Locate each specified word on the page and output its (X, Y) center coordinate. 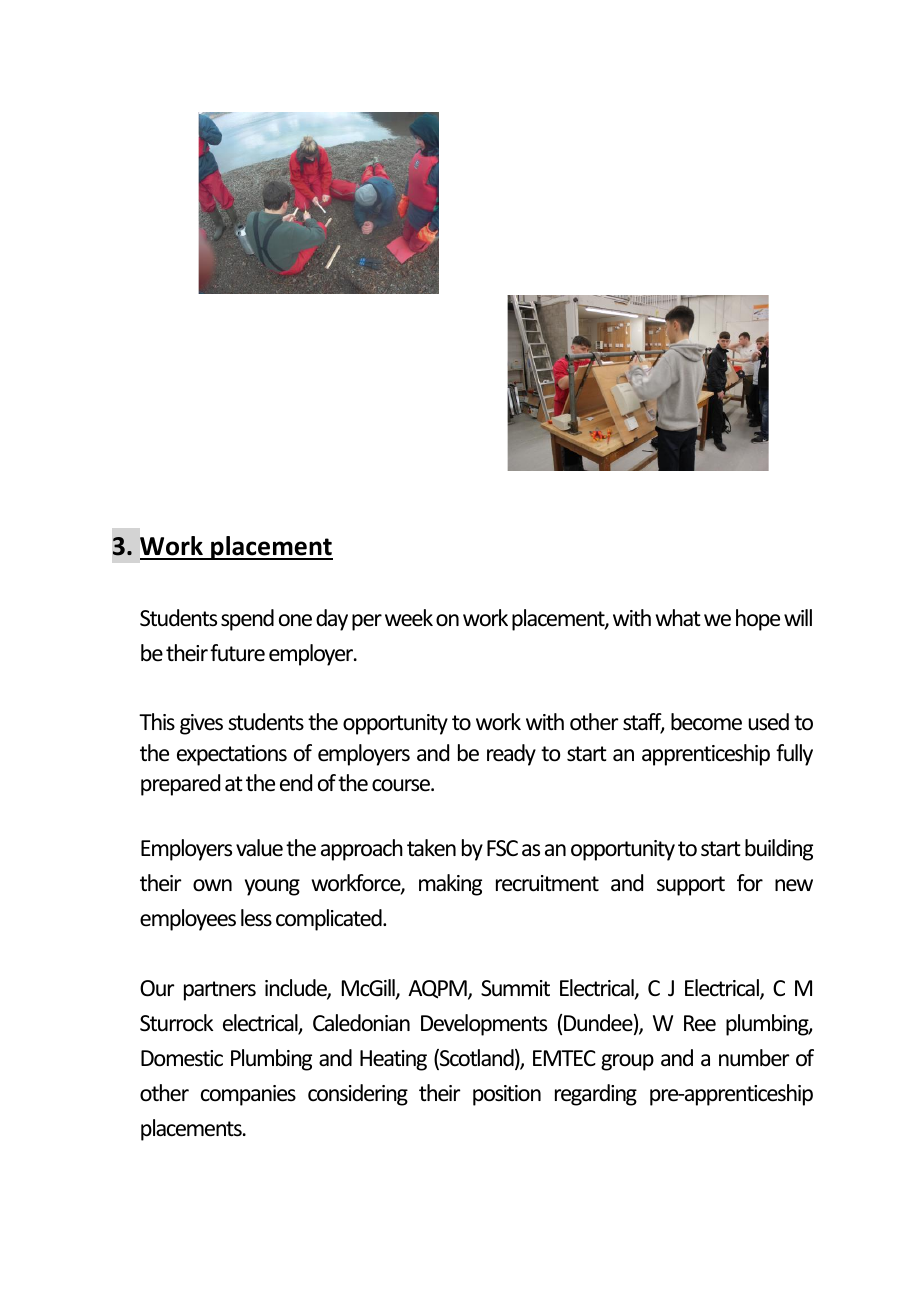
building (779, 850)
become (706, 722)
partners (220, 991)
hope (758, 620)
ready (511, 755)
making (450, 885)
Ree (700, 1023)
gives (201, 724)
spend (247, 620)
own (212, 885)
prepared (180, 785)
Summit (515, 988)
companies (248, 1095)
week (409, 618)
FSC (502, 848)
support (691, 886)
